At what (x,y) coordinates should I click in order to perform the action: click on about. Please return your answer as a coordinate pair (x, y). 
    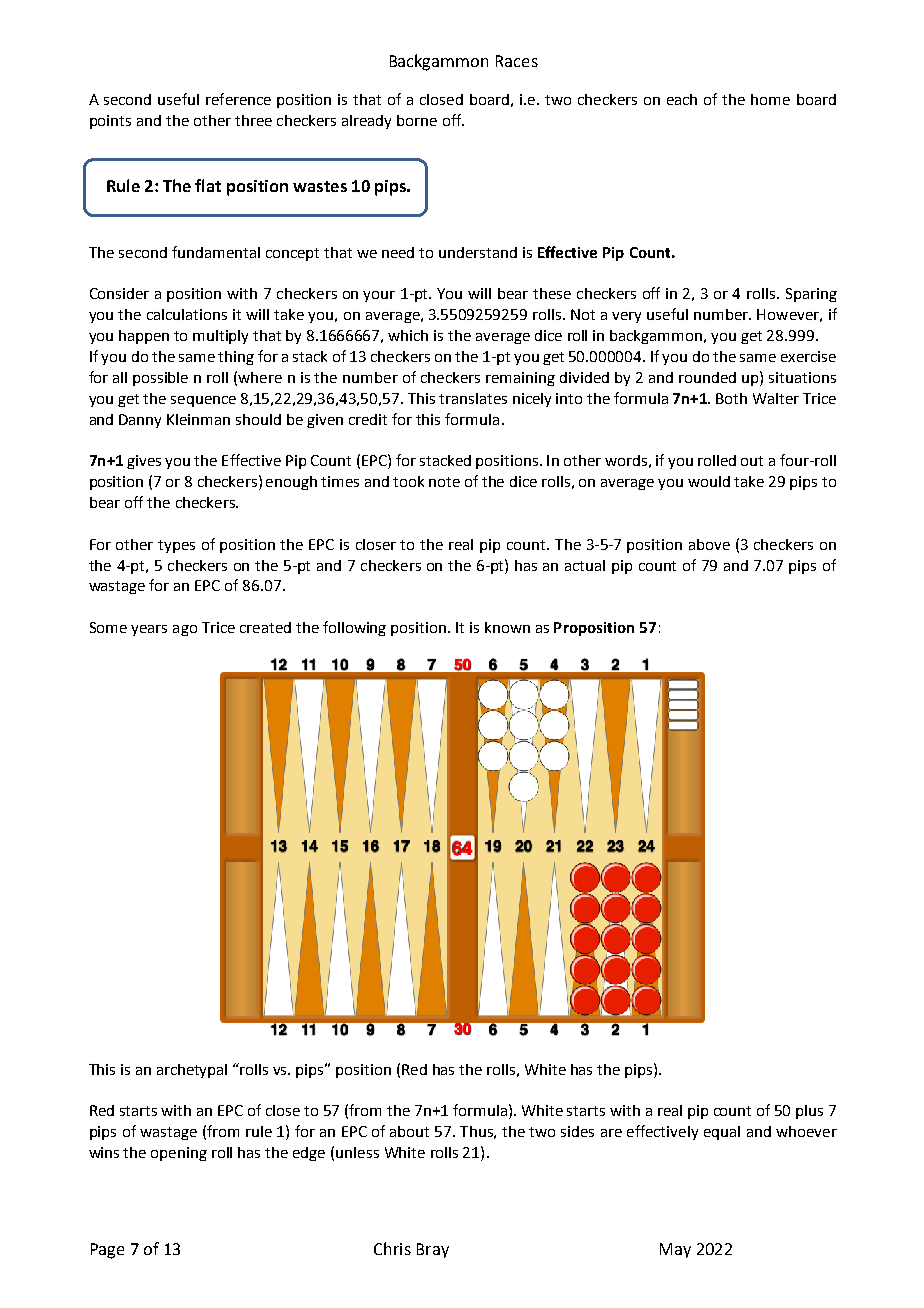
    Looking at the image, I should click on (409, 1131).
